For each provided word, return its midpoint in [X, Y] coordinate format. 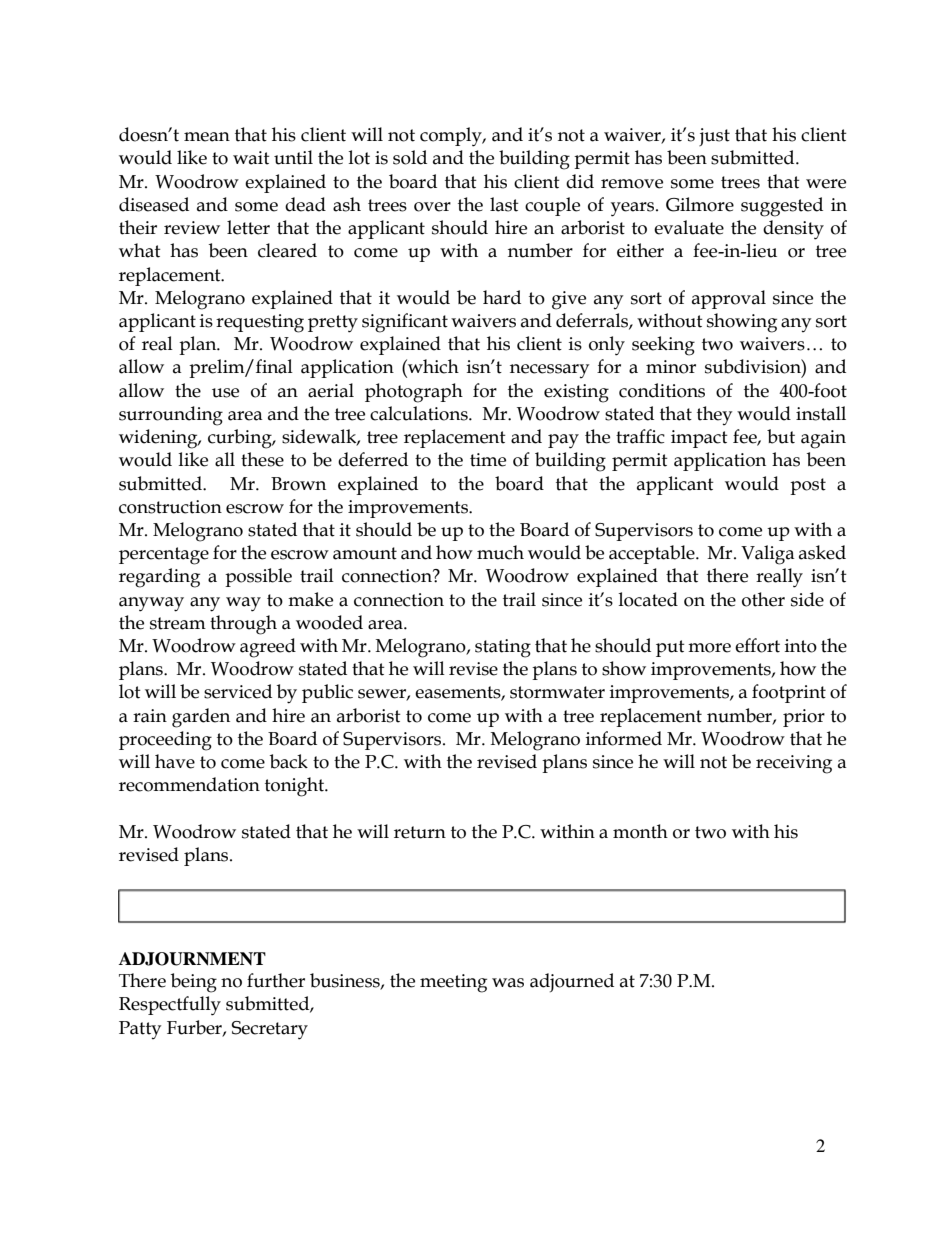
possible [258, 577]
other [763, 599]
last [504, 204]
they [714, 415]
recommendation [189, 784]
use [225, 393]
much [500, 552]
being [194, 983]
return [420, 832]
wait [251, 158]
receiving [794, 764]
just [714, 137]
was [508, 983]
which [432, 366]
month [640, 831]
